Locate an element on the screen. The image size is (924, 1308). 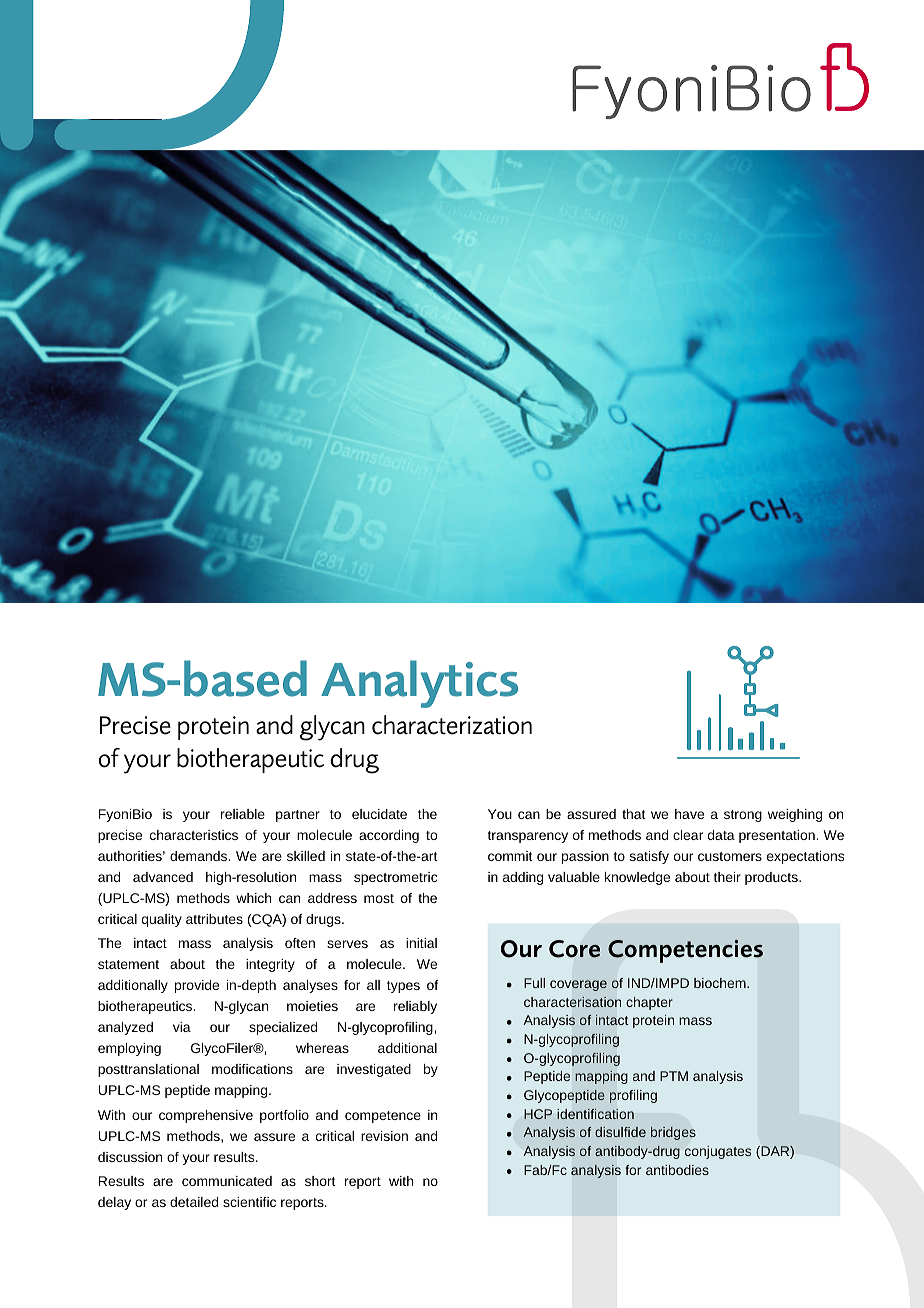
Analytics is located at coordinates (419, 684).
